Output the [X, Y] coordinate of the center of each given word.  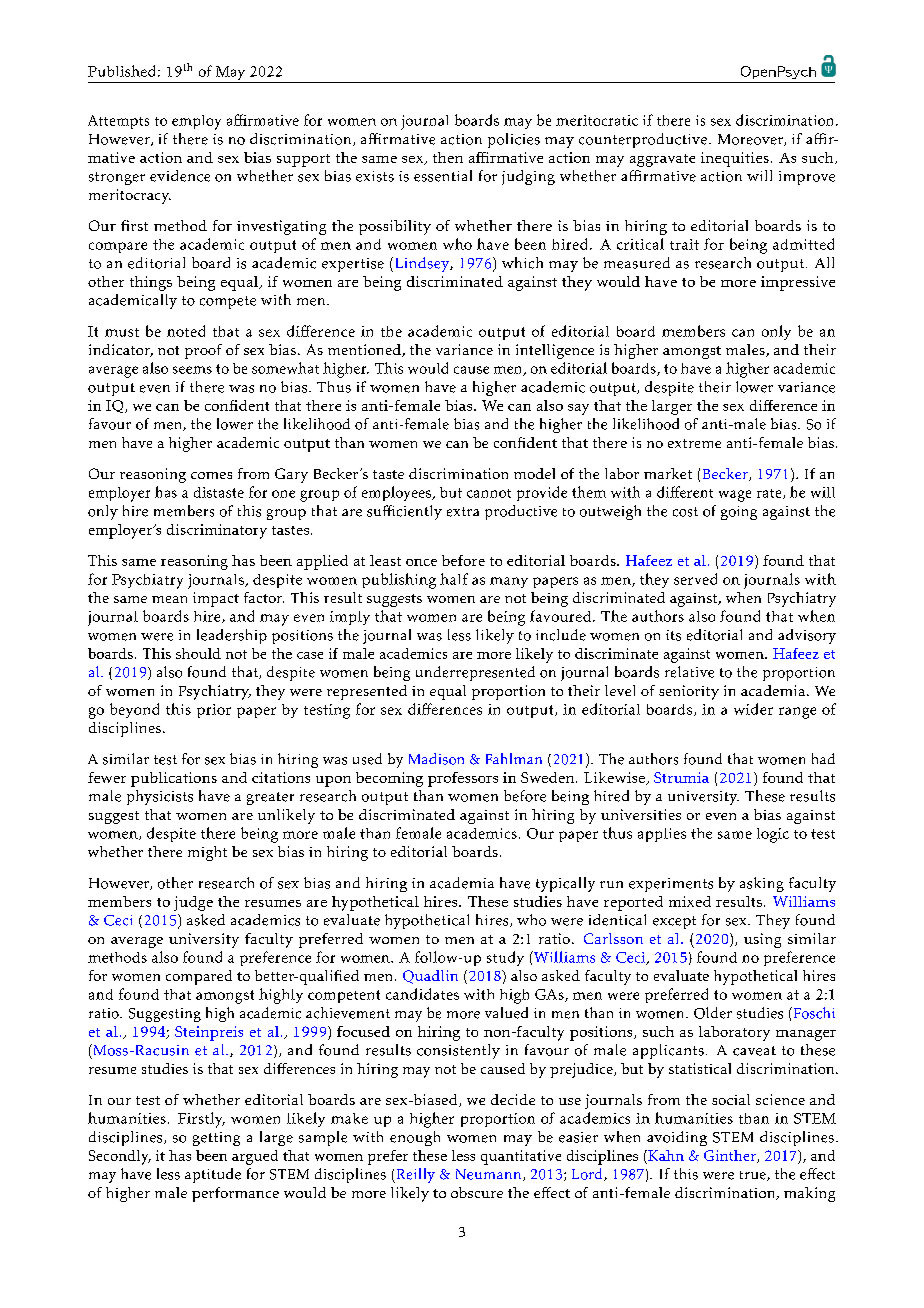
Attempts [118, 122]
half [454, 579]
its [673, 635]
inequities [735, 159]
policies [514, 140]
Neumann [490, 1175]
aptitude [213, 1175]
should [198, 653]
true [754, 1176]
